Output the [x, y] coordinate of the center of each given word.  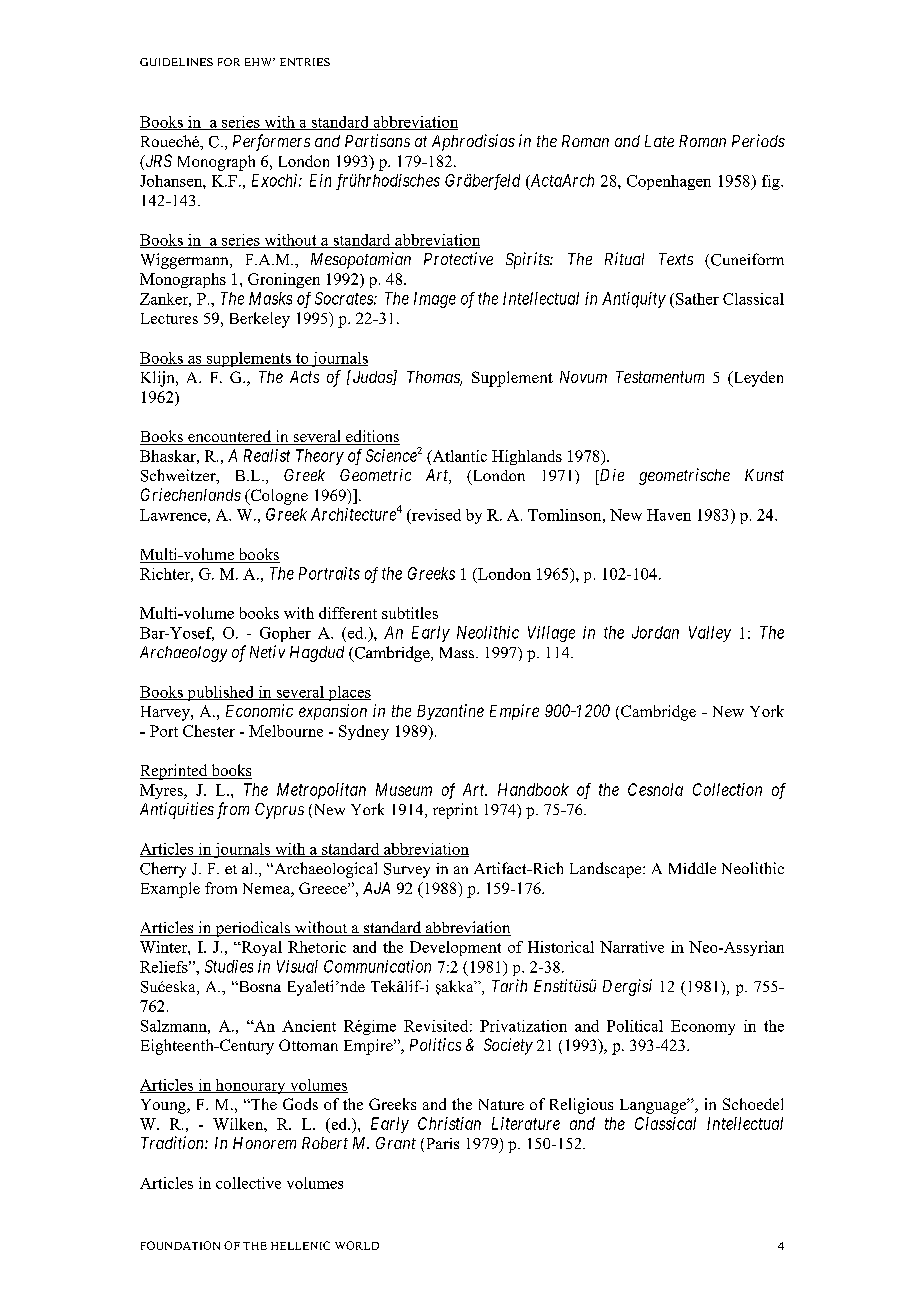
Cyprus [279, 811]
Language [654, 1106]
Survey [407, 870]
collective [248, 1183]
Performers [271, 142]
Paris [443, 1143]
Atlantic [458, 456]
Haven [669, 515]
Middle [692, 868]
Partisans [377, 140]
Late [659, 141]
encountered [230, 437]
